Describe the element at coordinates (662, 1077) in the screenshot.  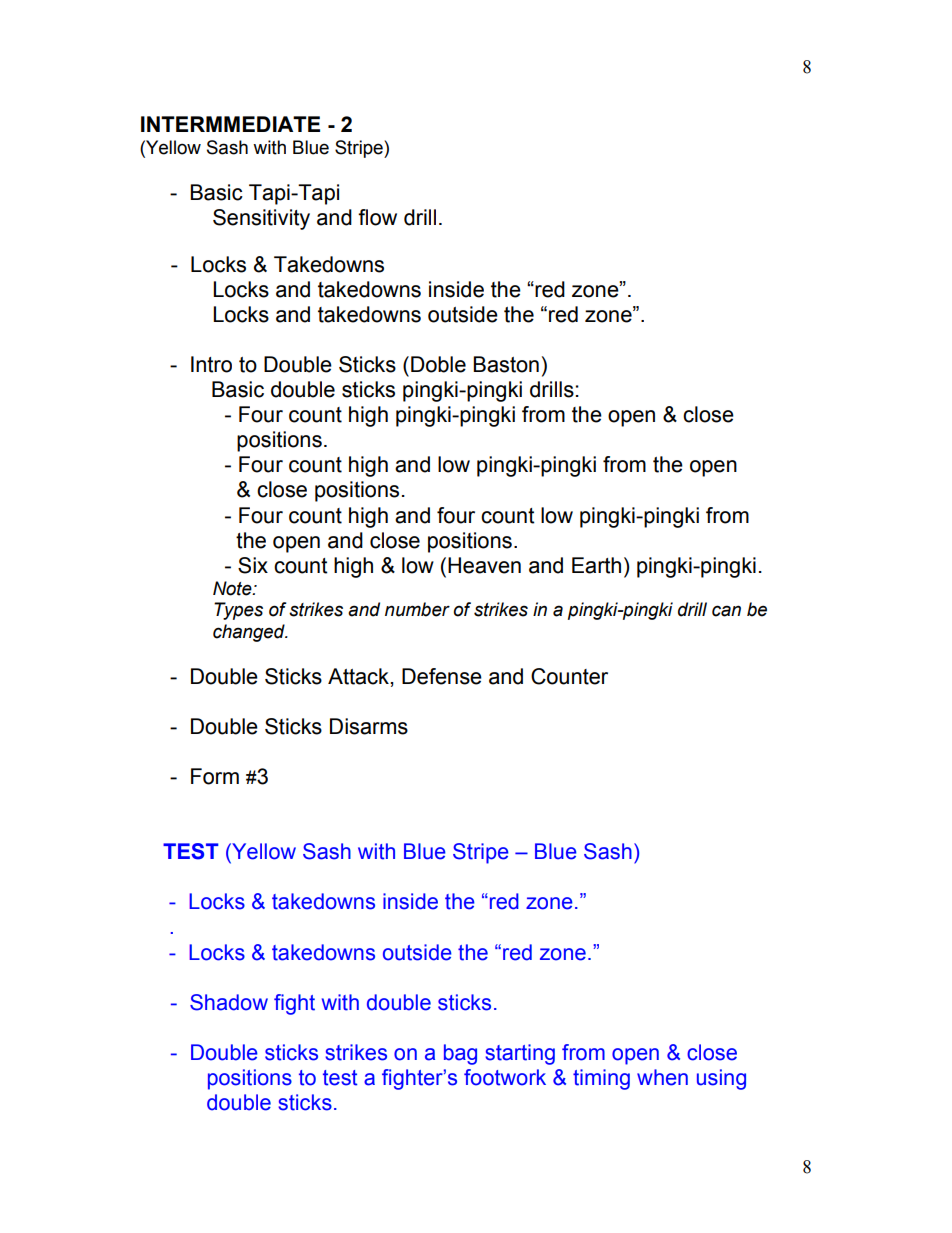
I see `when` at that location.
